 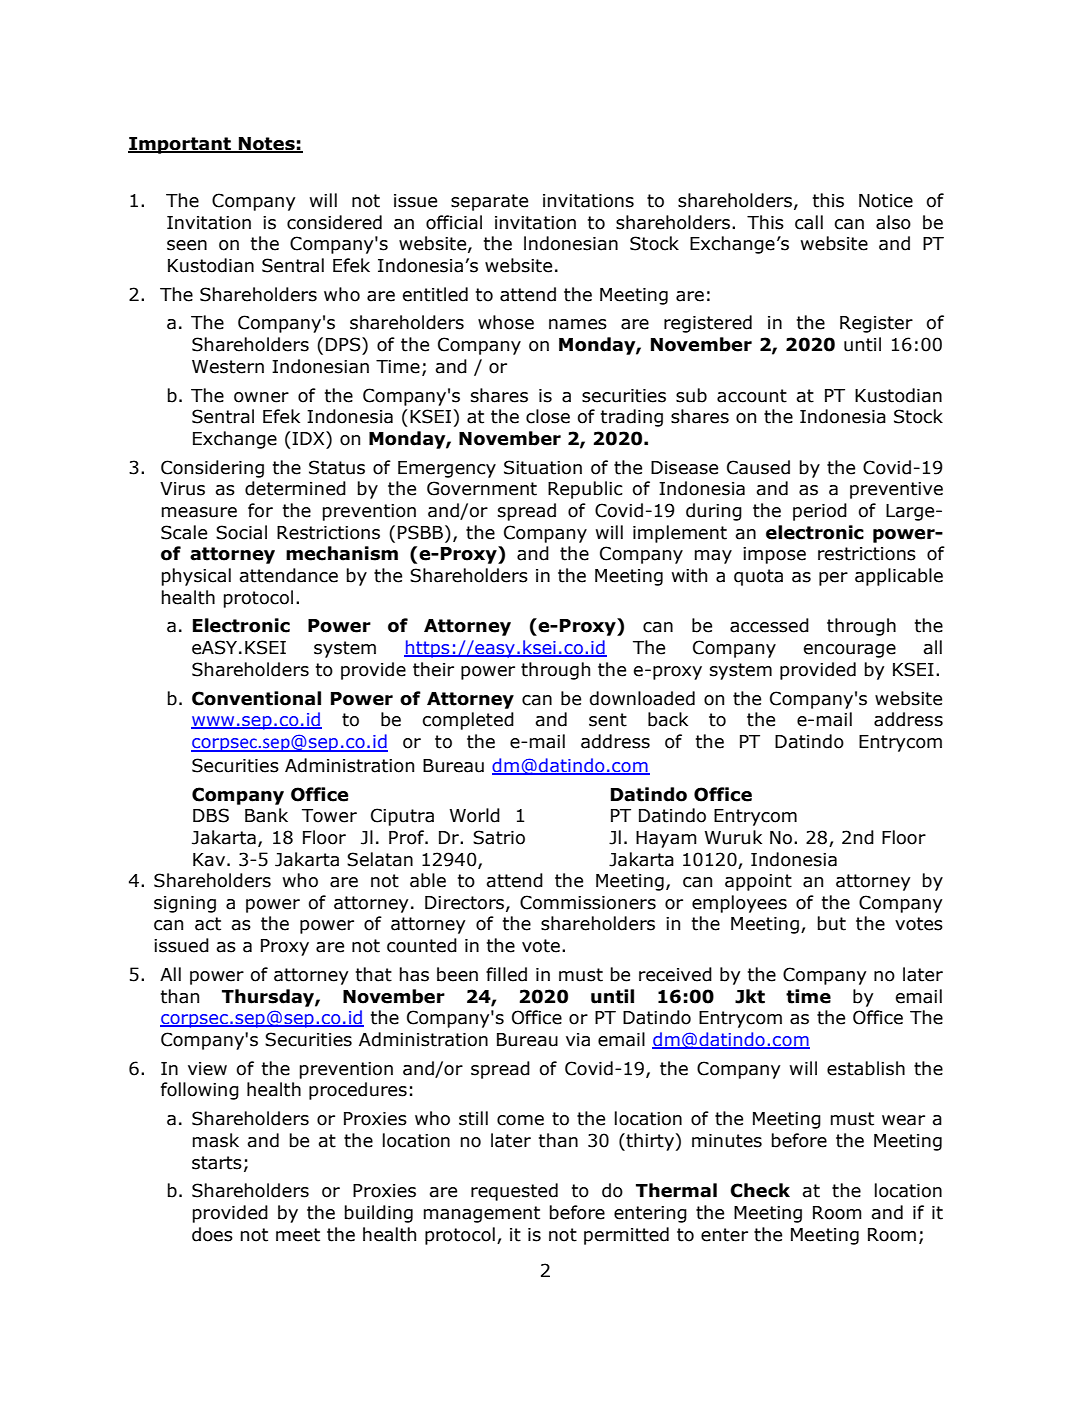 I want to click on separate, so click(x=489, y=202).
